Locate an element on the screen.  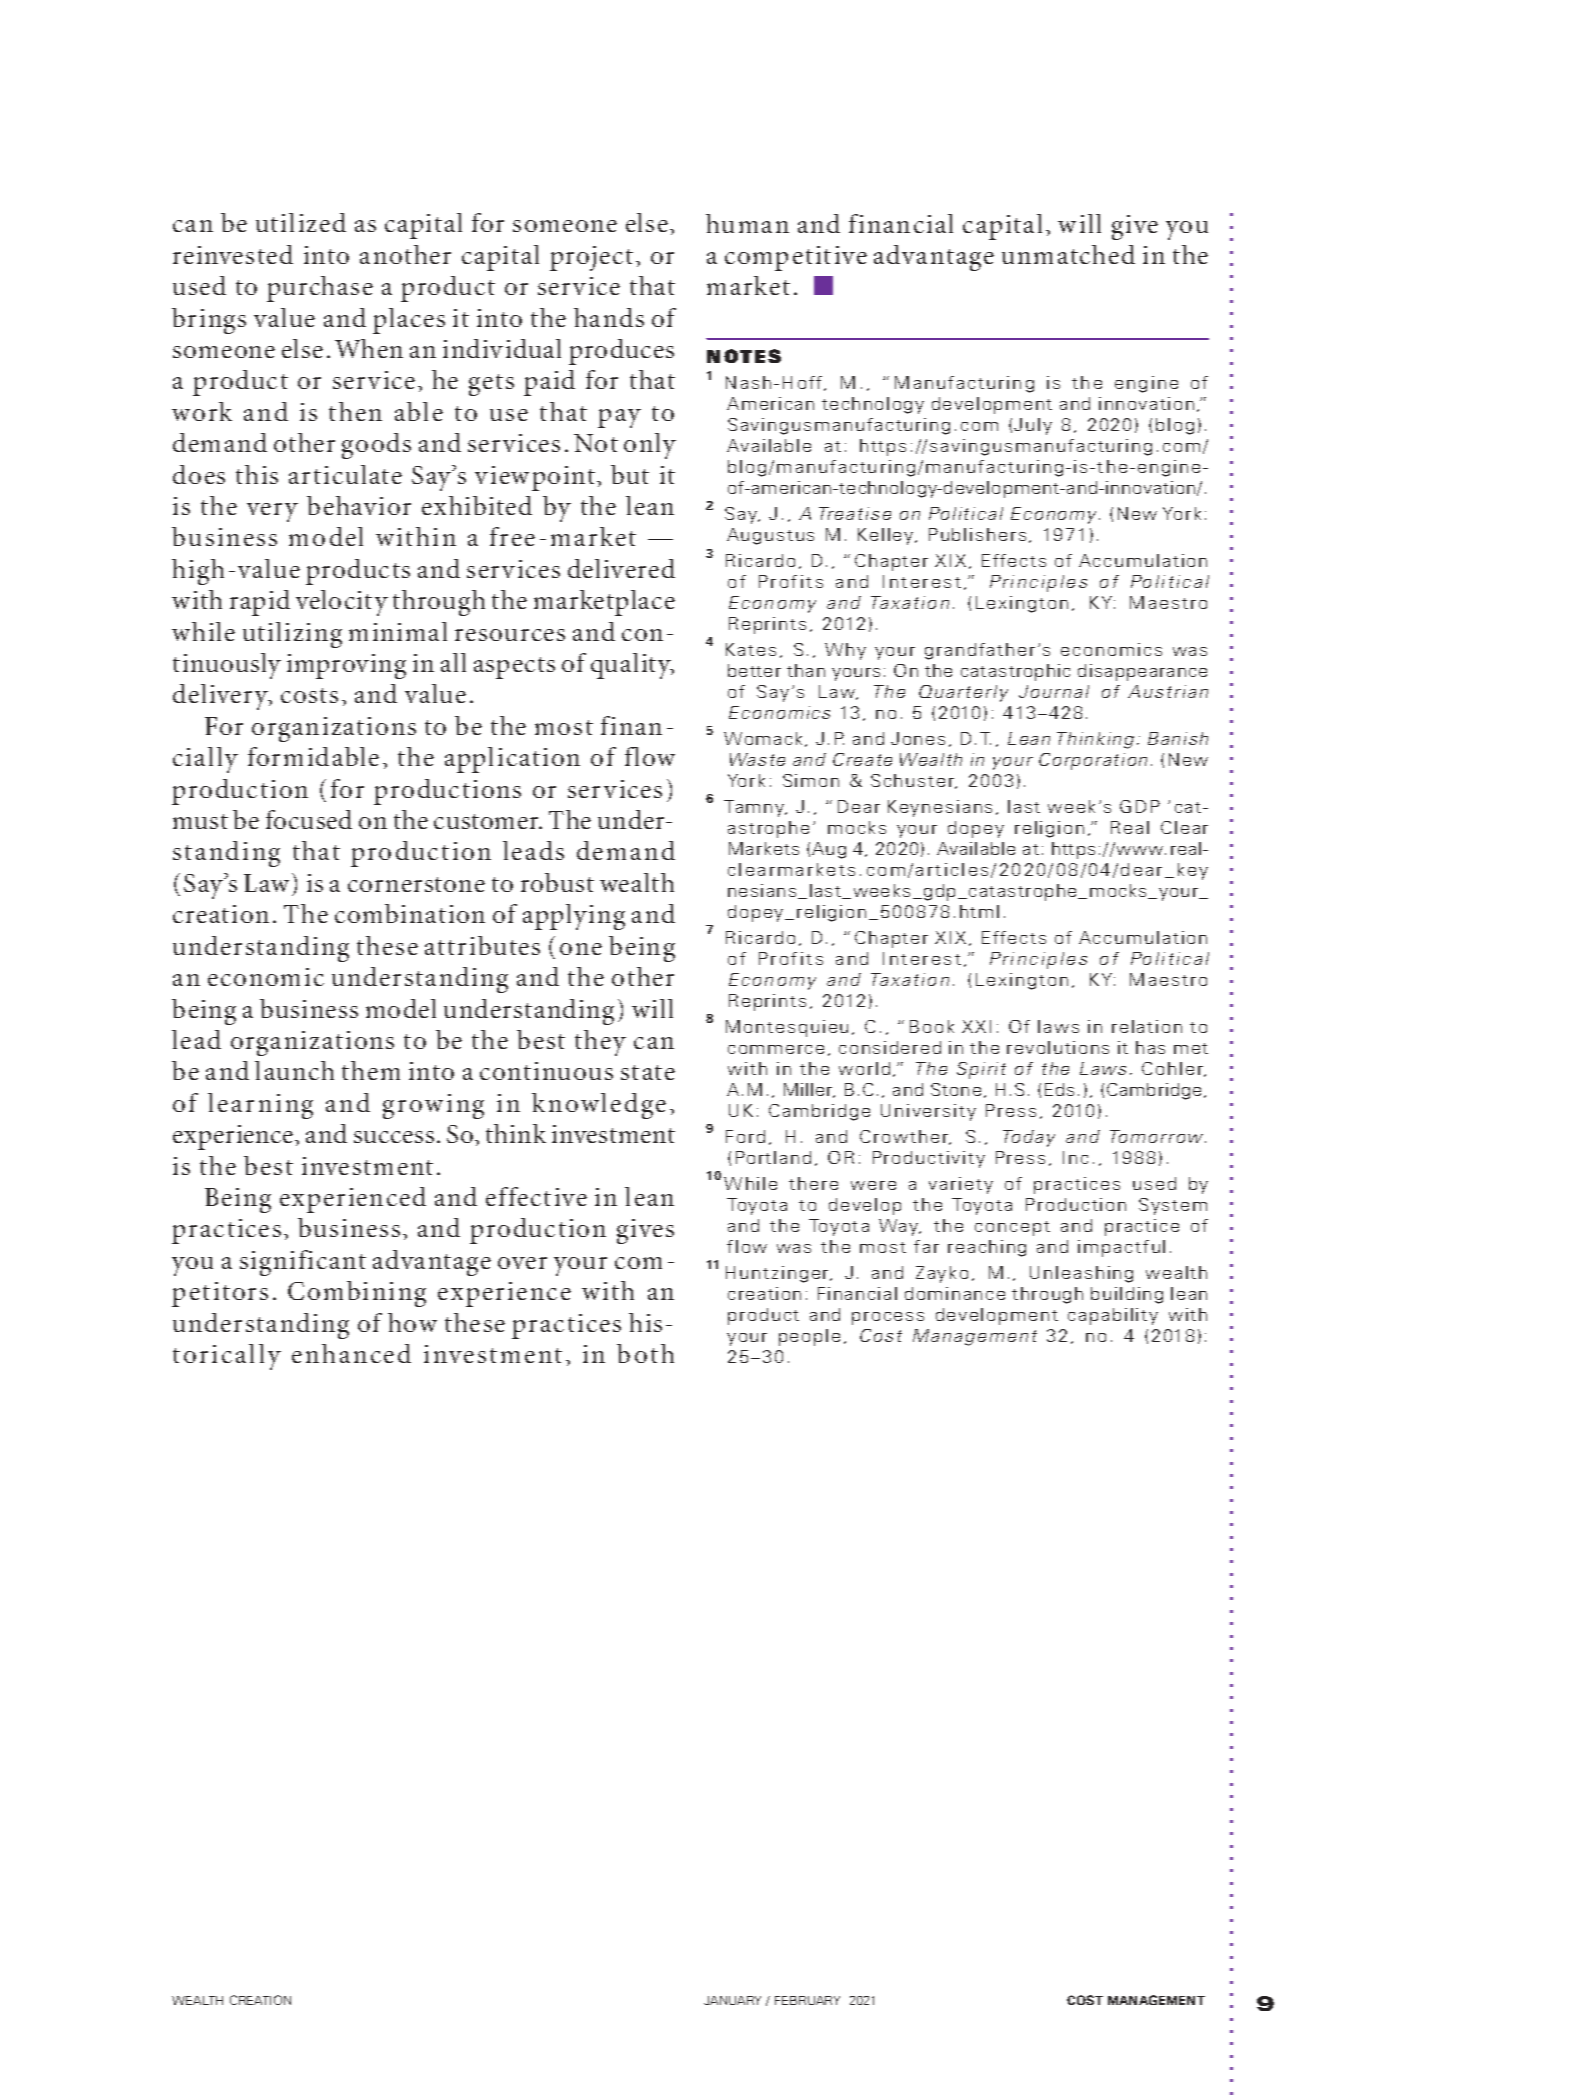
unmatched is located at coordinates (1068, 254).
